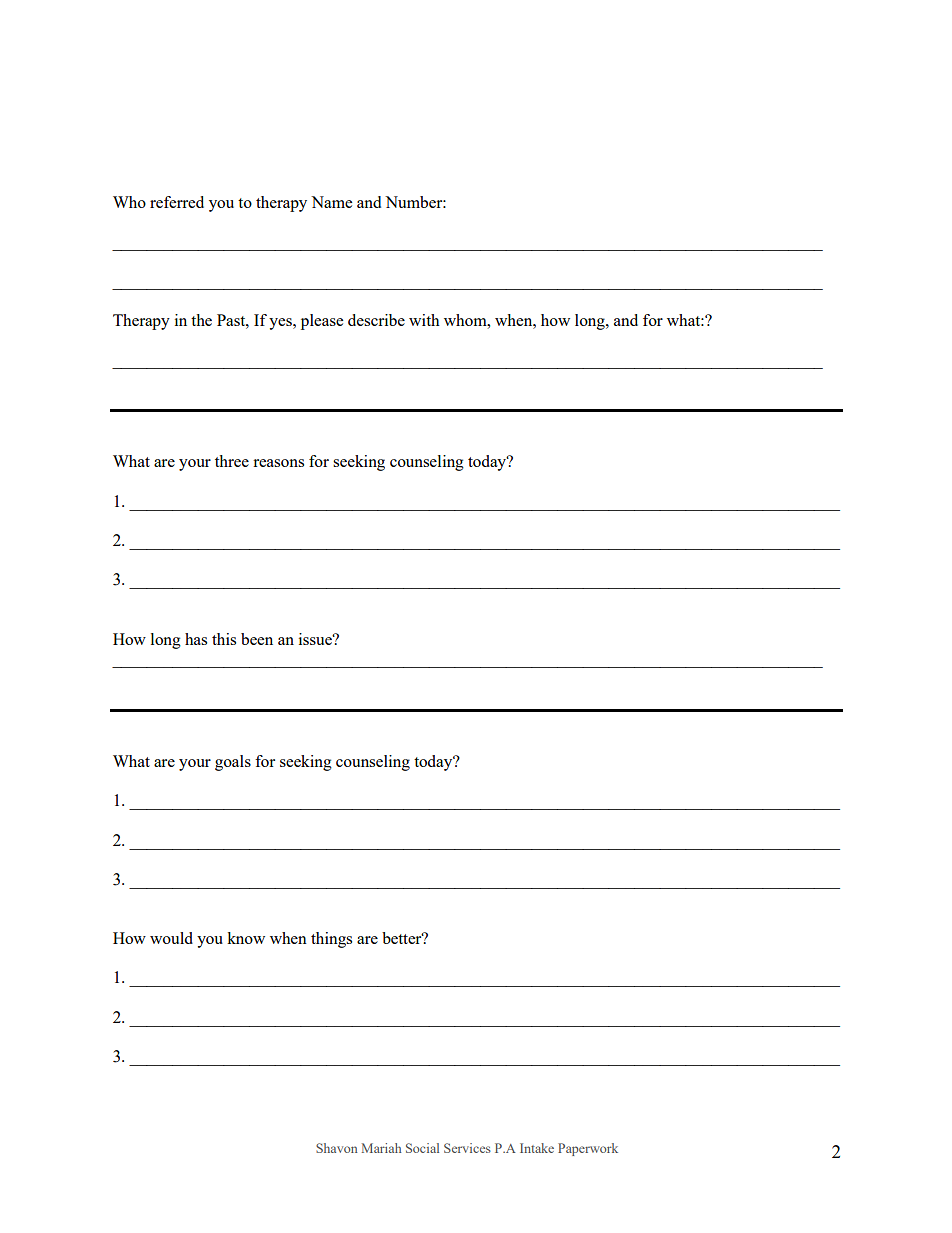 Image resolution: width=952 pixels, height=1233 pixels. I want to click on Social, so click(422, 1148).
